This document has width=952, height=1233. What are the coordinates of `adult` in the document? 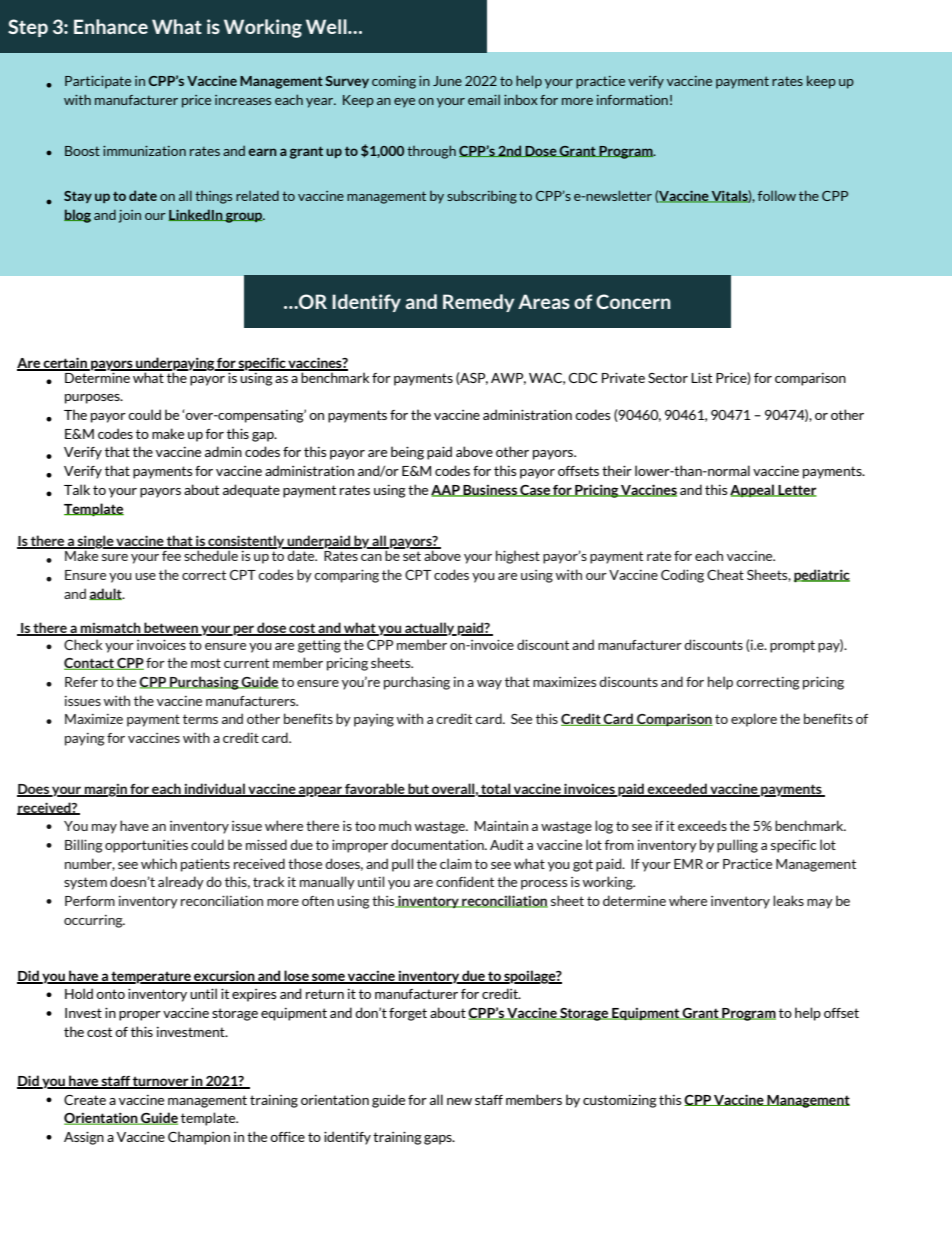 It's located at (106, 594).
